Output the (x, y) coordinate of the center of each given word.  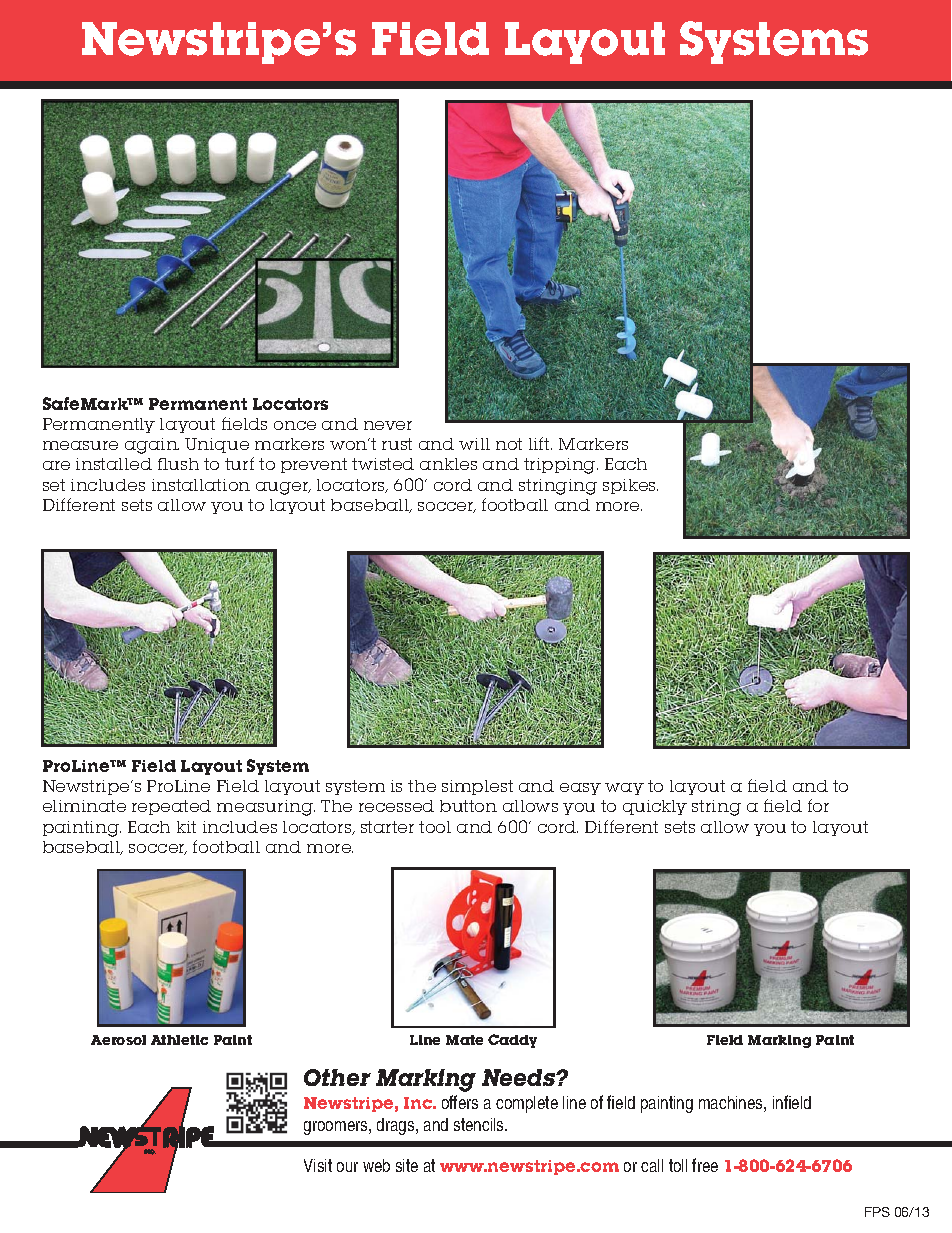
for (818, 805)
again (152, 446)
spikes (630, 486)
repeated (171, 807)
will (474, 444)
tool (435, 827)
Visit (318, 1165)
